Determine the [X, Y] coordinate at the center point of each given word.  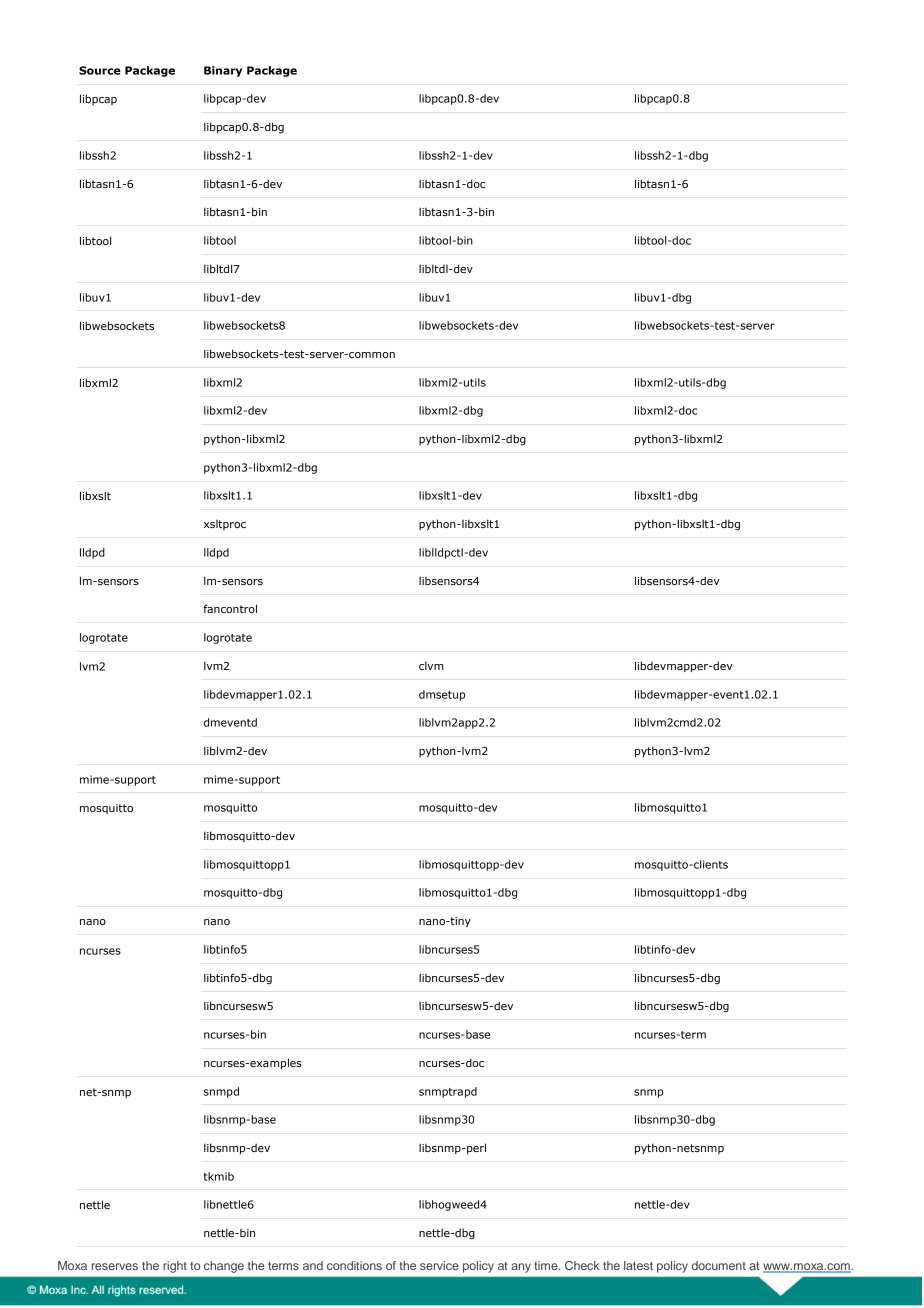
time [547, 1265]
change [224, 1267]
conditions [354, 1265]
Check [582, 1265]
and [313, 1265]
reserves [115, 1266]
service [439, 1265]
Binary [223, 71]
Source [100, 70]
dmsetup [442, 695]
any [521, 1268]
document [719, 1265]
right [175, 1267]
